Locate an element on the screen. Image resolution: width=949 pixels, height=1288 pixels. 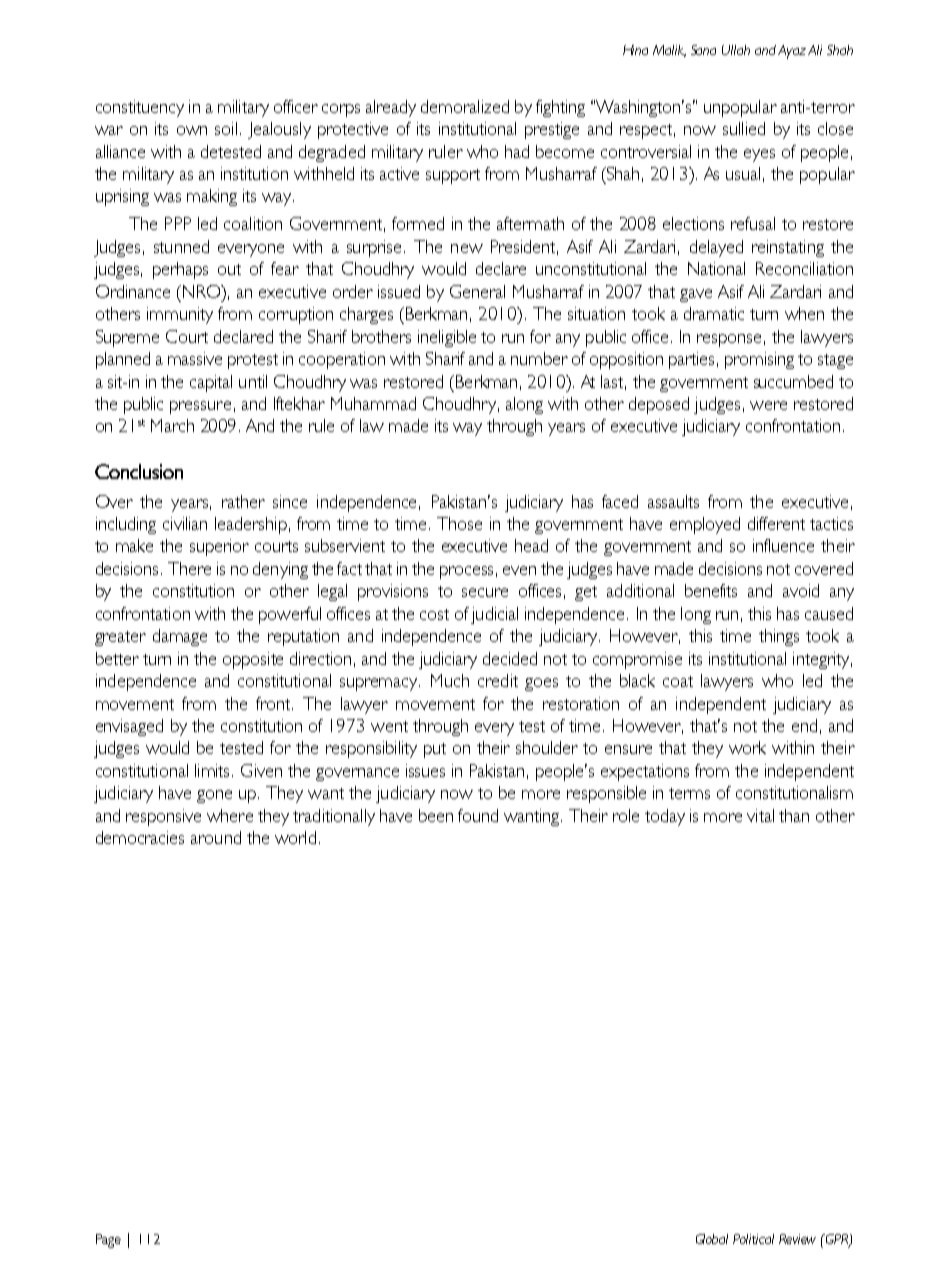
around is located at coordinates (216, 837).
